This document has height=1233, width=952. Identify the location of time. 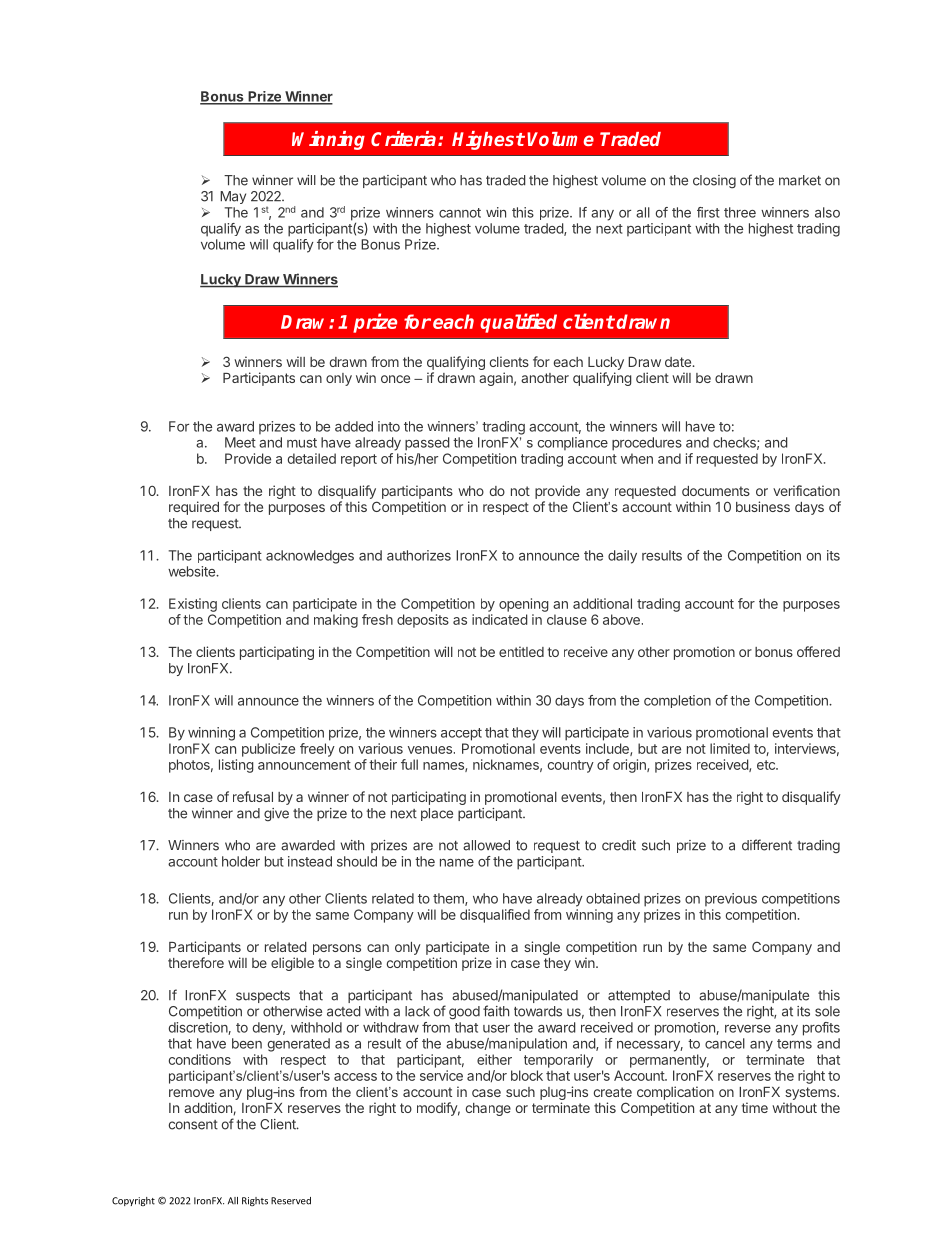
(755, 1107).
